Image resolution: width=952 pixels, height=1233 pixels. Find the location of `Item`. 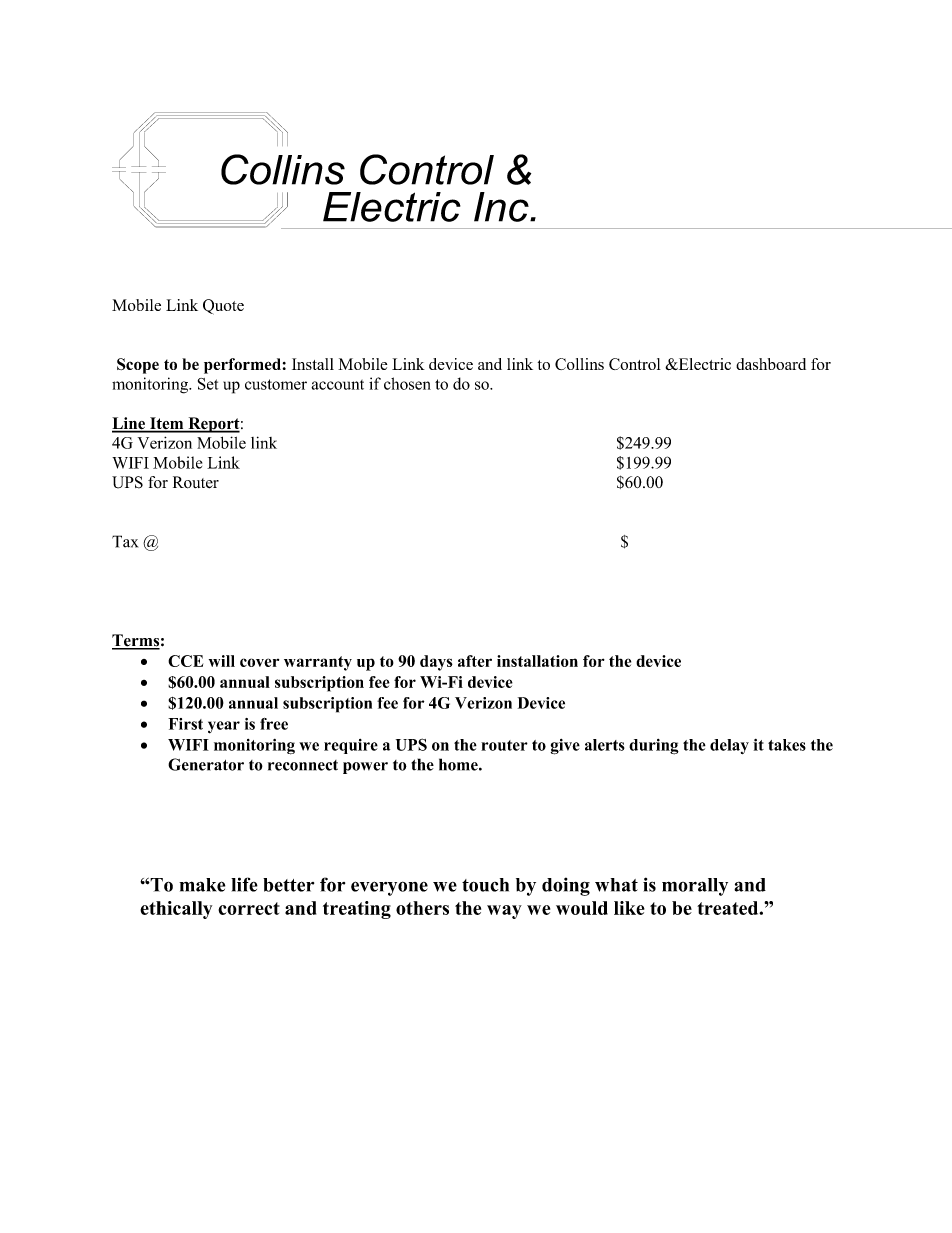

Item is located at coordinates (167, 424).
